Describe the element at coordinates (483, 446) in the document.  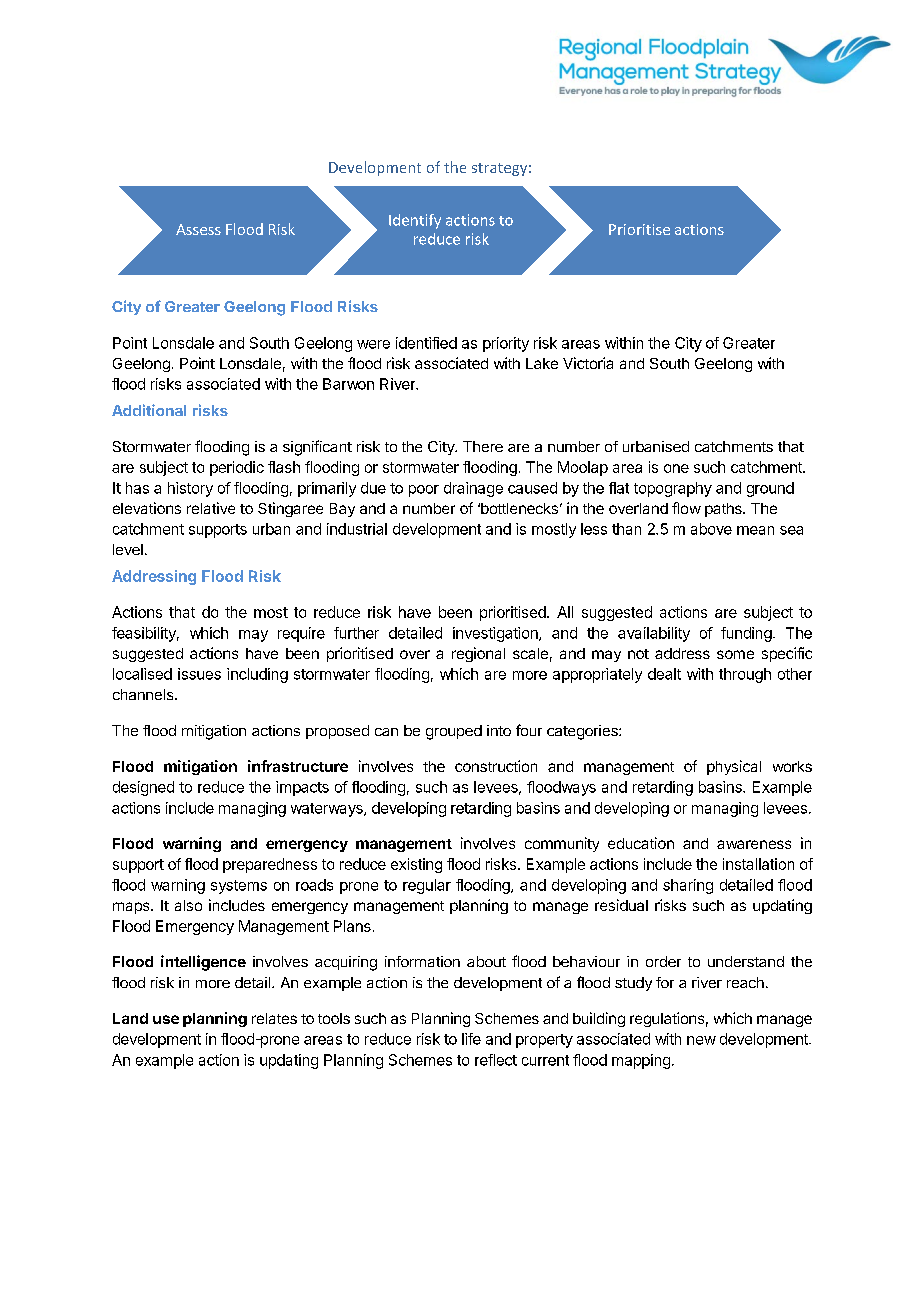
I see `There` at that location.
